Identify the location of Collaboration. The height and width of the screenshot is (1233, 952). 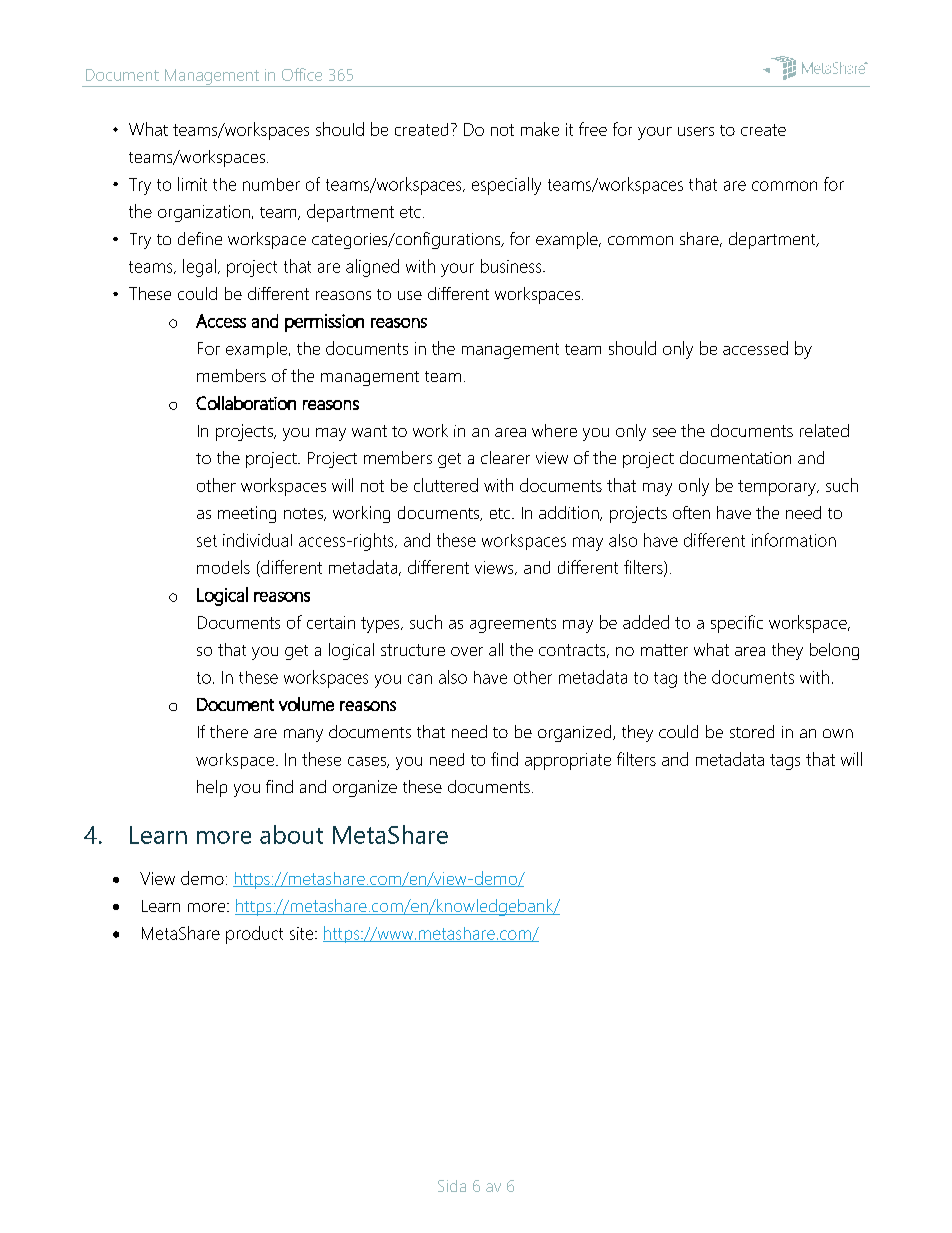
(246, 403).
